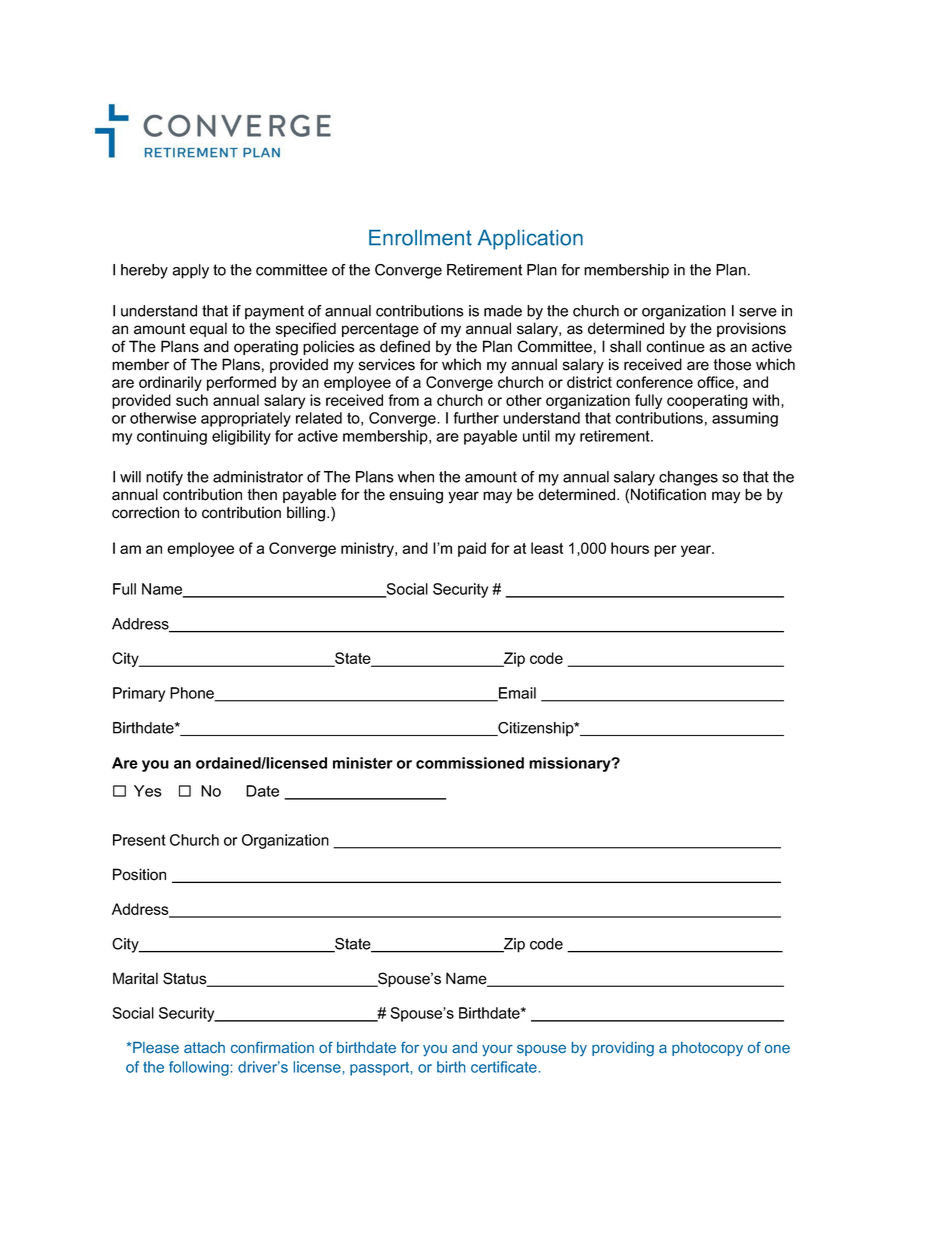 This page has width=952, height=1233. Describe the element at coordinates (472, 549) in the page. I see `paid` at that location.
